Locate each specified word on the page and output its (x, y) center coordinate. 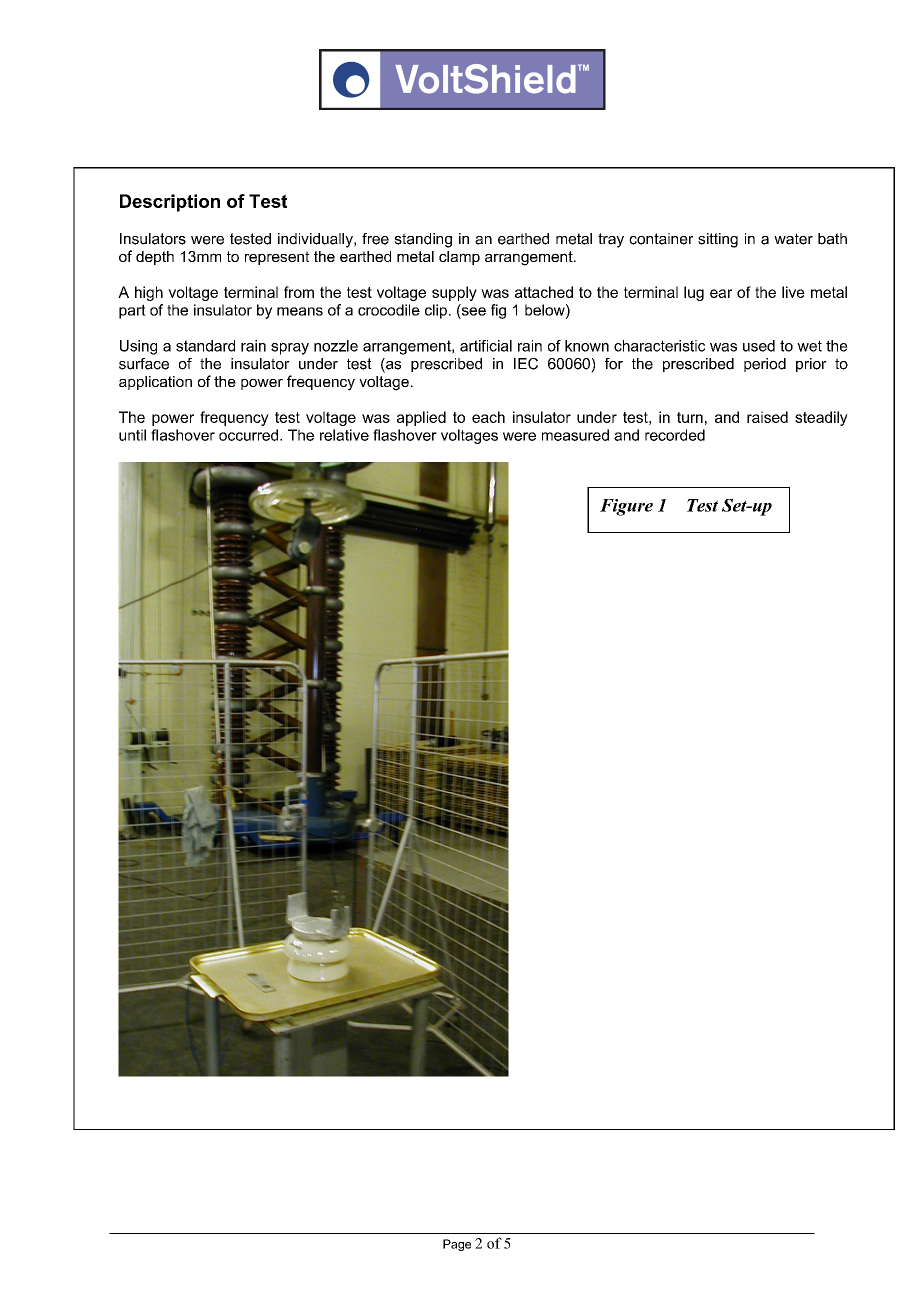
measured (575, 435)
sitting (718, 240)
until (132, 435)
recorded (675, 435)
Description (170, 203)
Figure (626, 507)
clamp (459, 258)
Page (457, 1245)
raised (767, 417)
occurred (248, 435)
